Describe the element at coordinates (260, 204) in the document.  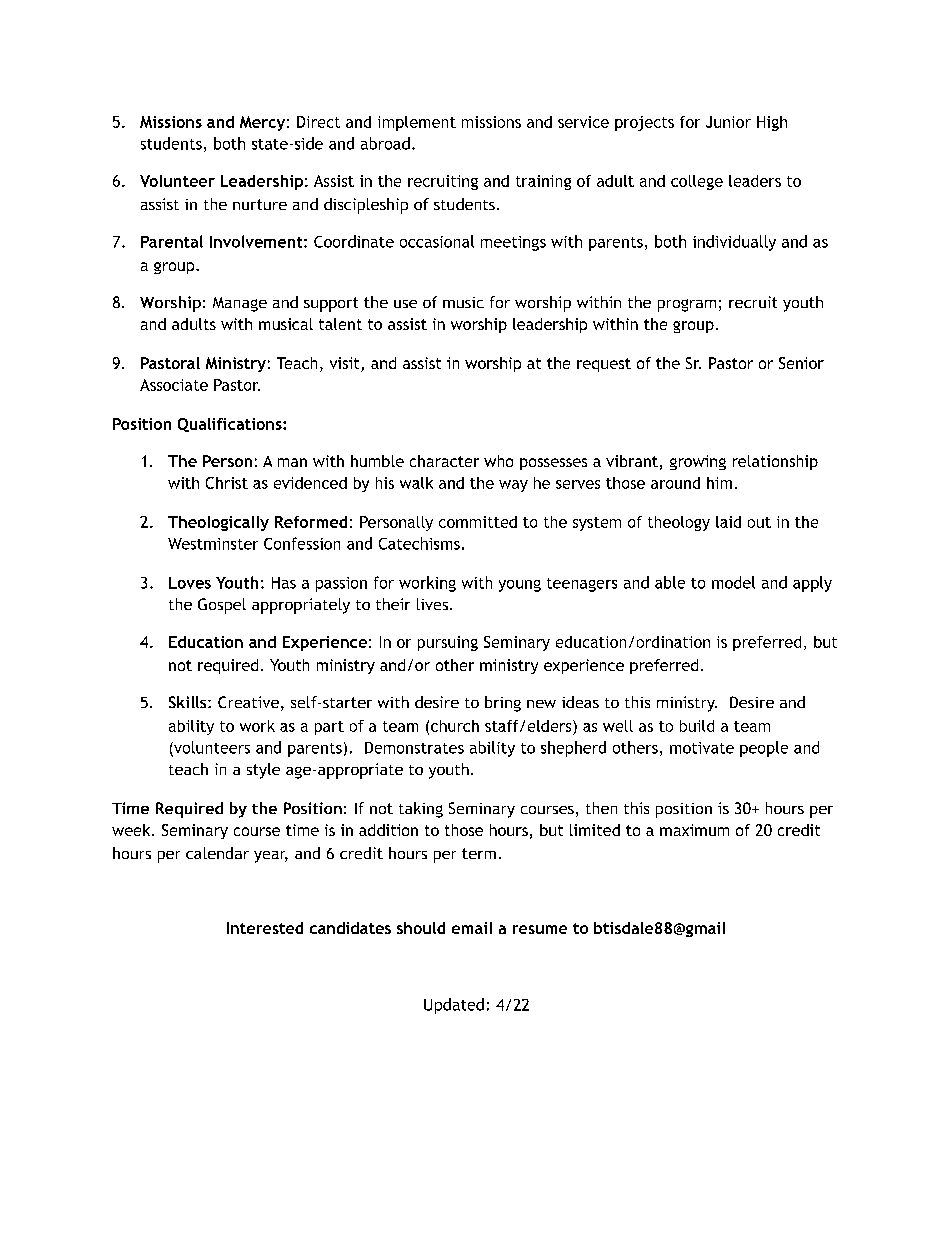
I see `nurture` at that location.
